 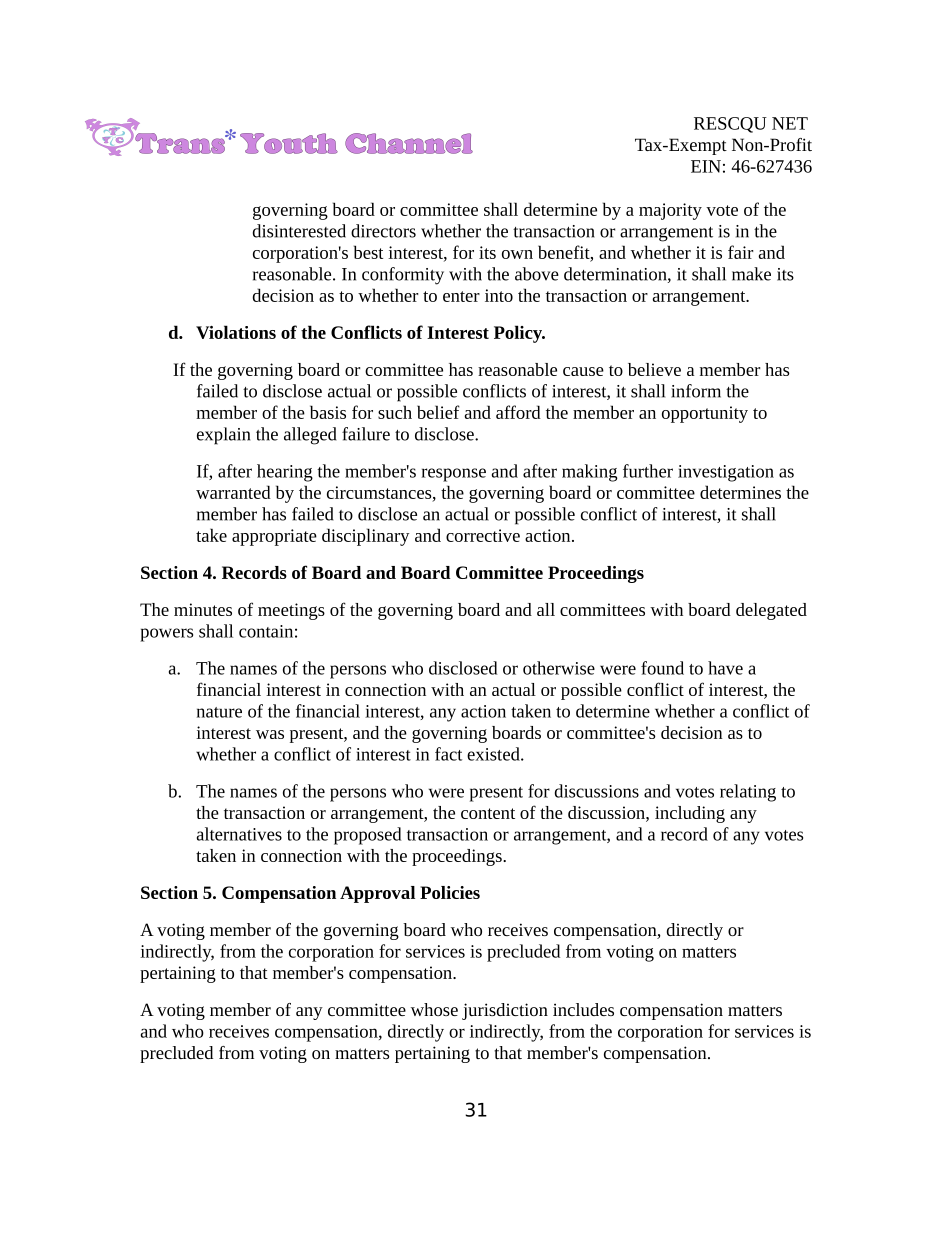 I want to click on fact, so click(x=448, y=754).
